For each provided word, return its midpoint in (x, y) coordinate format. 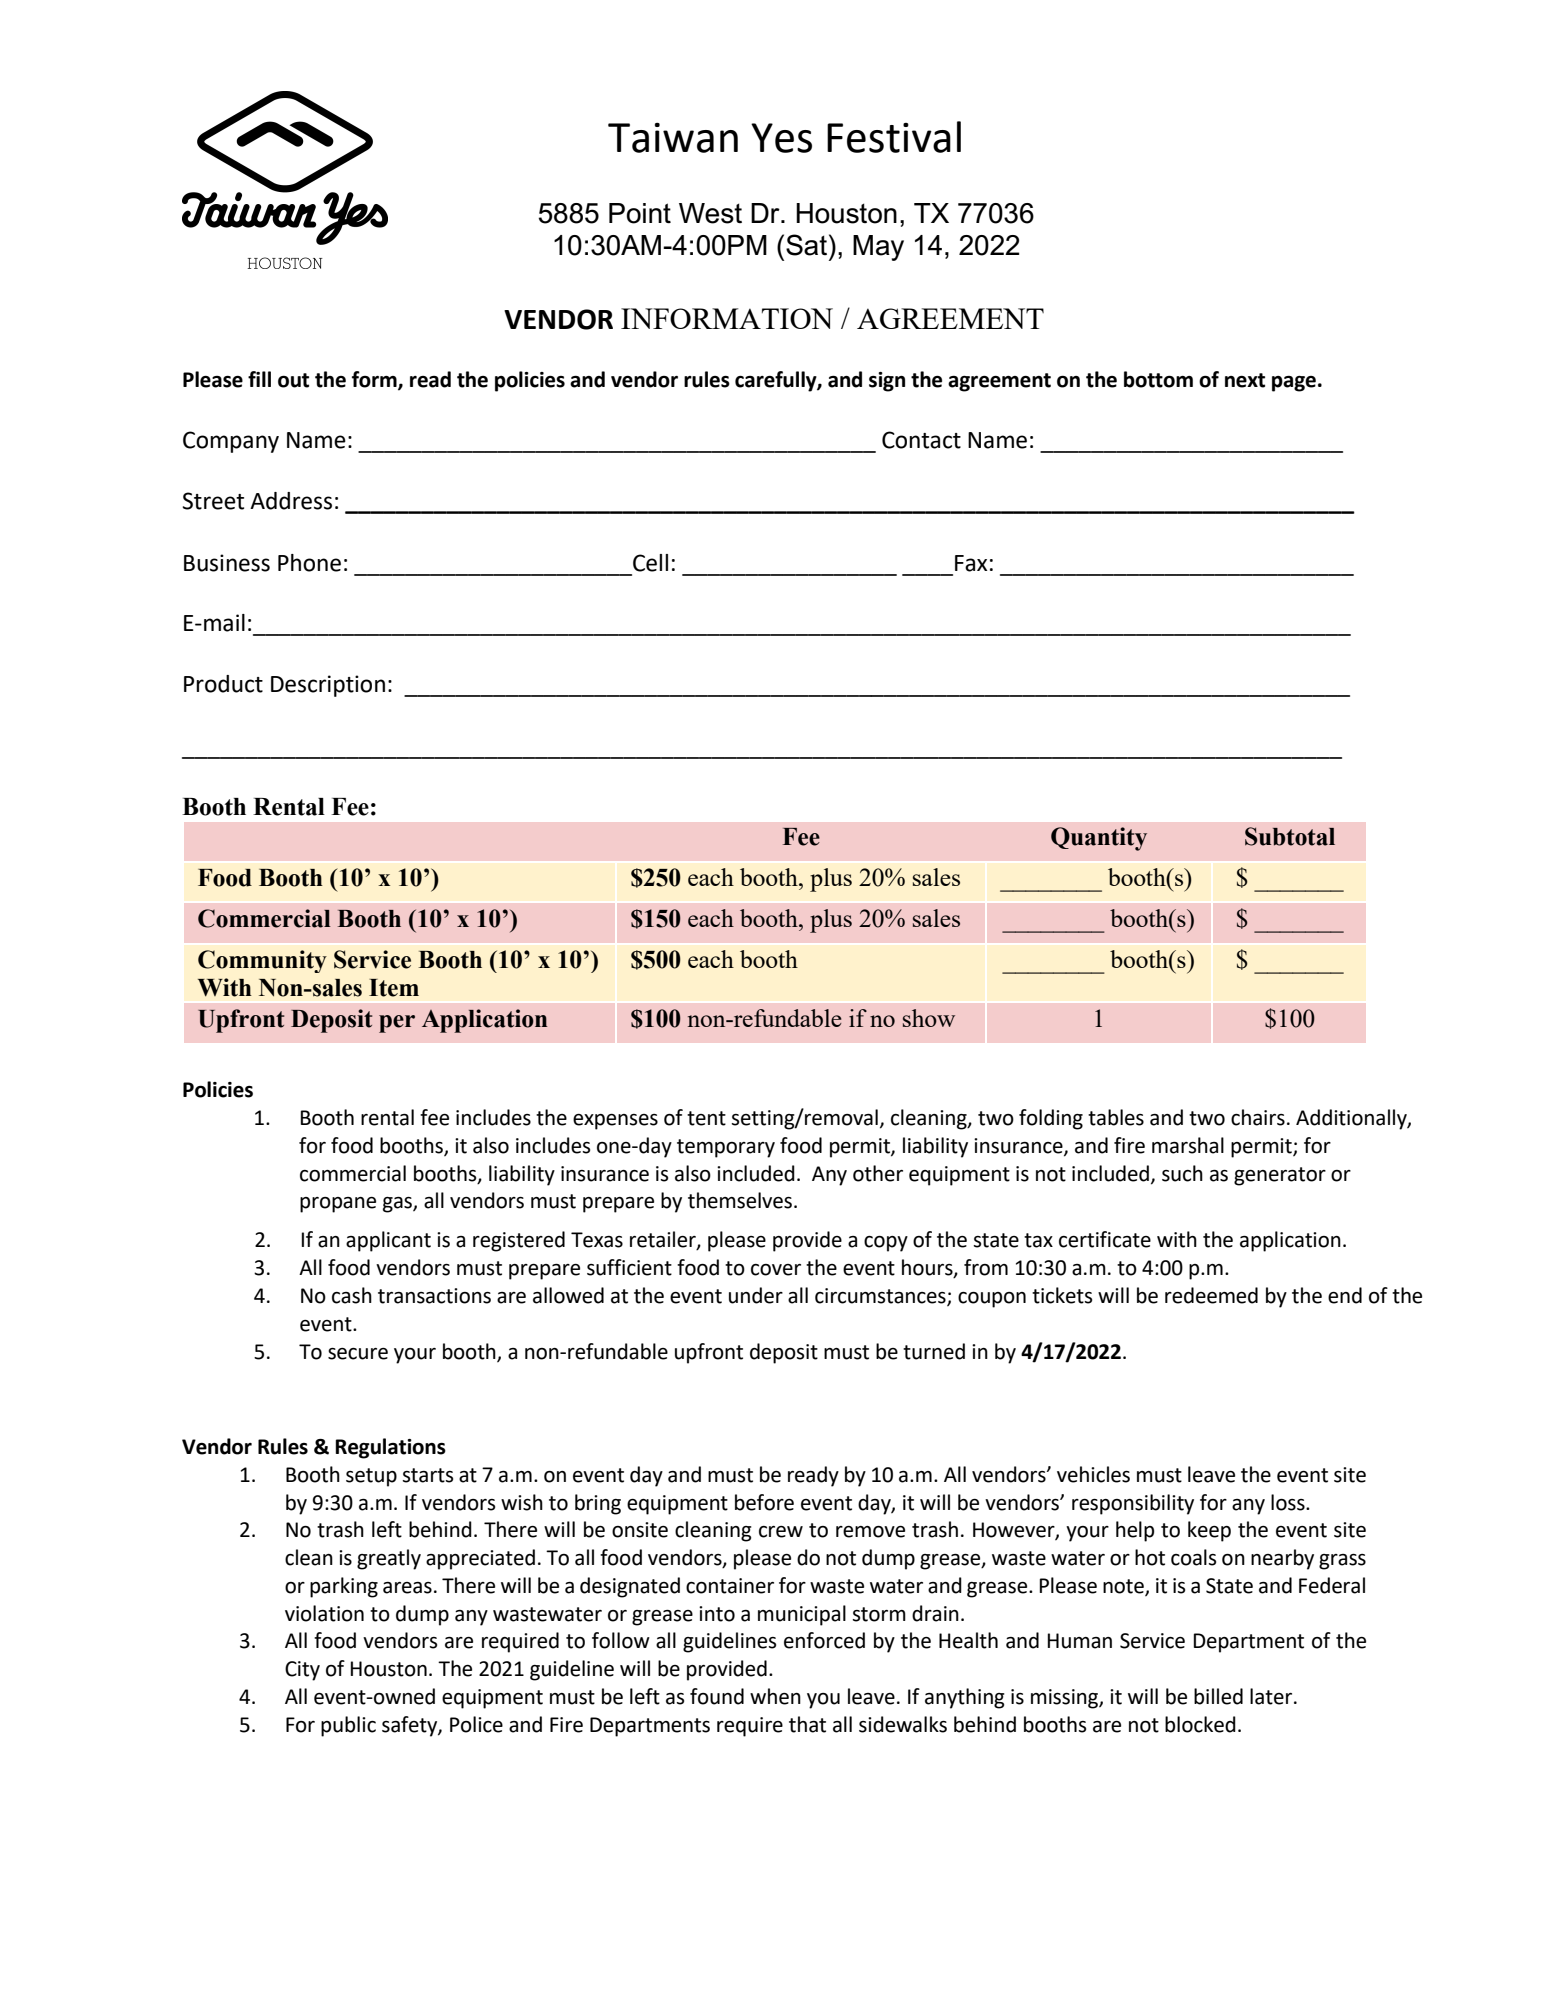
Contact (921, 440)
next (1245, 380)
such (1182, 1173)
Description (328, 686)
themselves (741, 1200)
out (293, 380)
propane (338, 1205)
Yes (781, 138)
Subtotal (1290, 836)
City (302, 1671)
